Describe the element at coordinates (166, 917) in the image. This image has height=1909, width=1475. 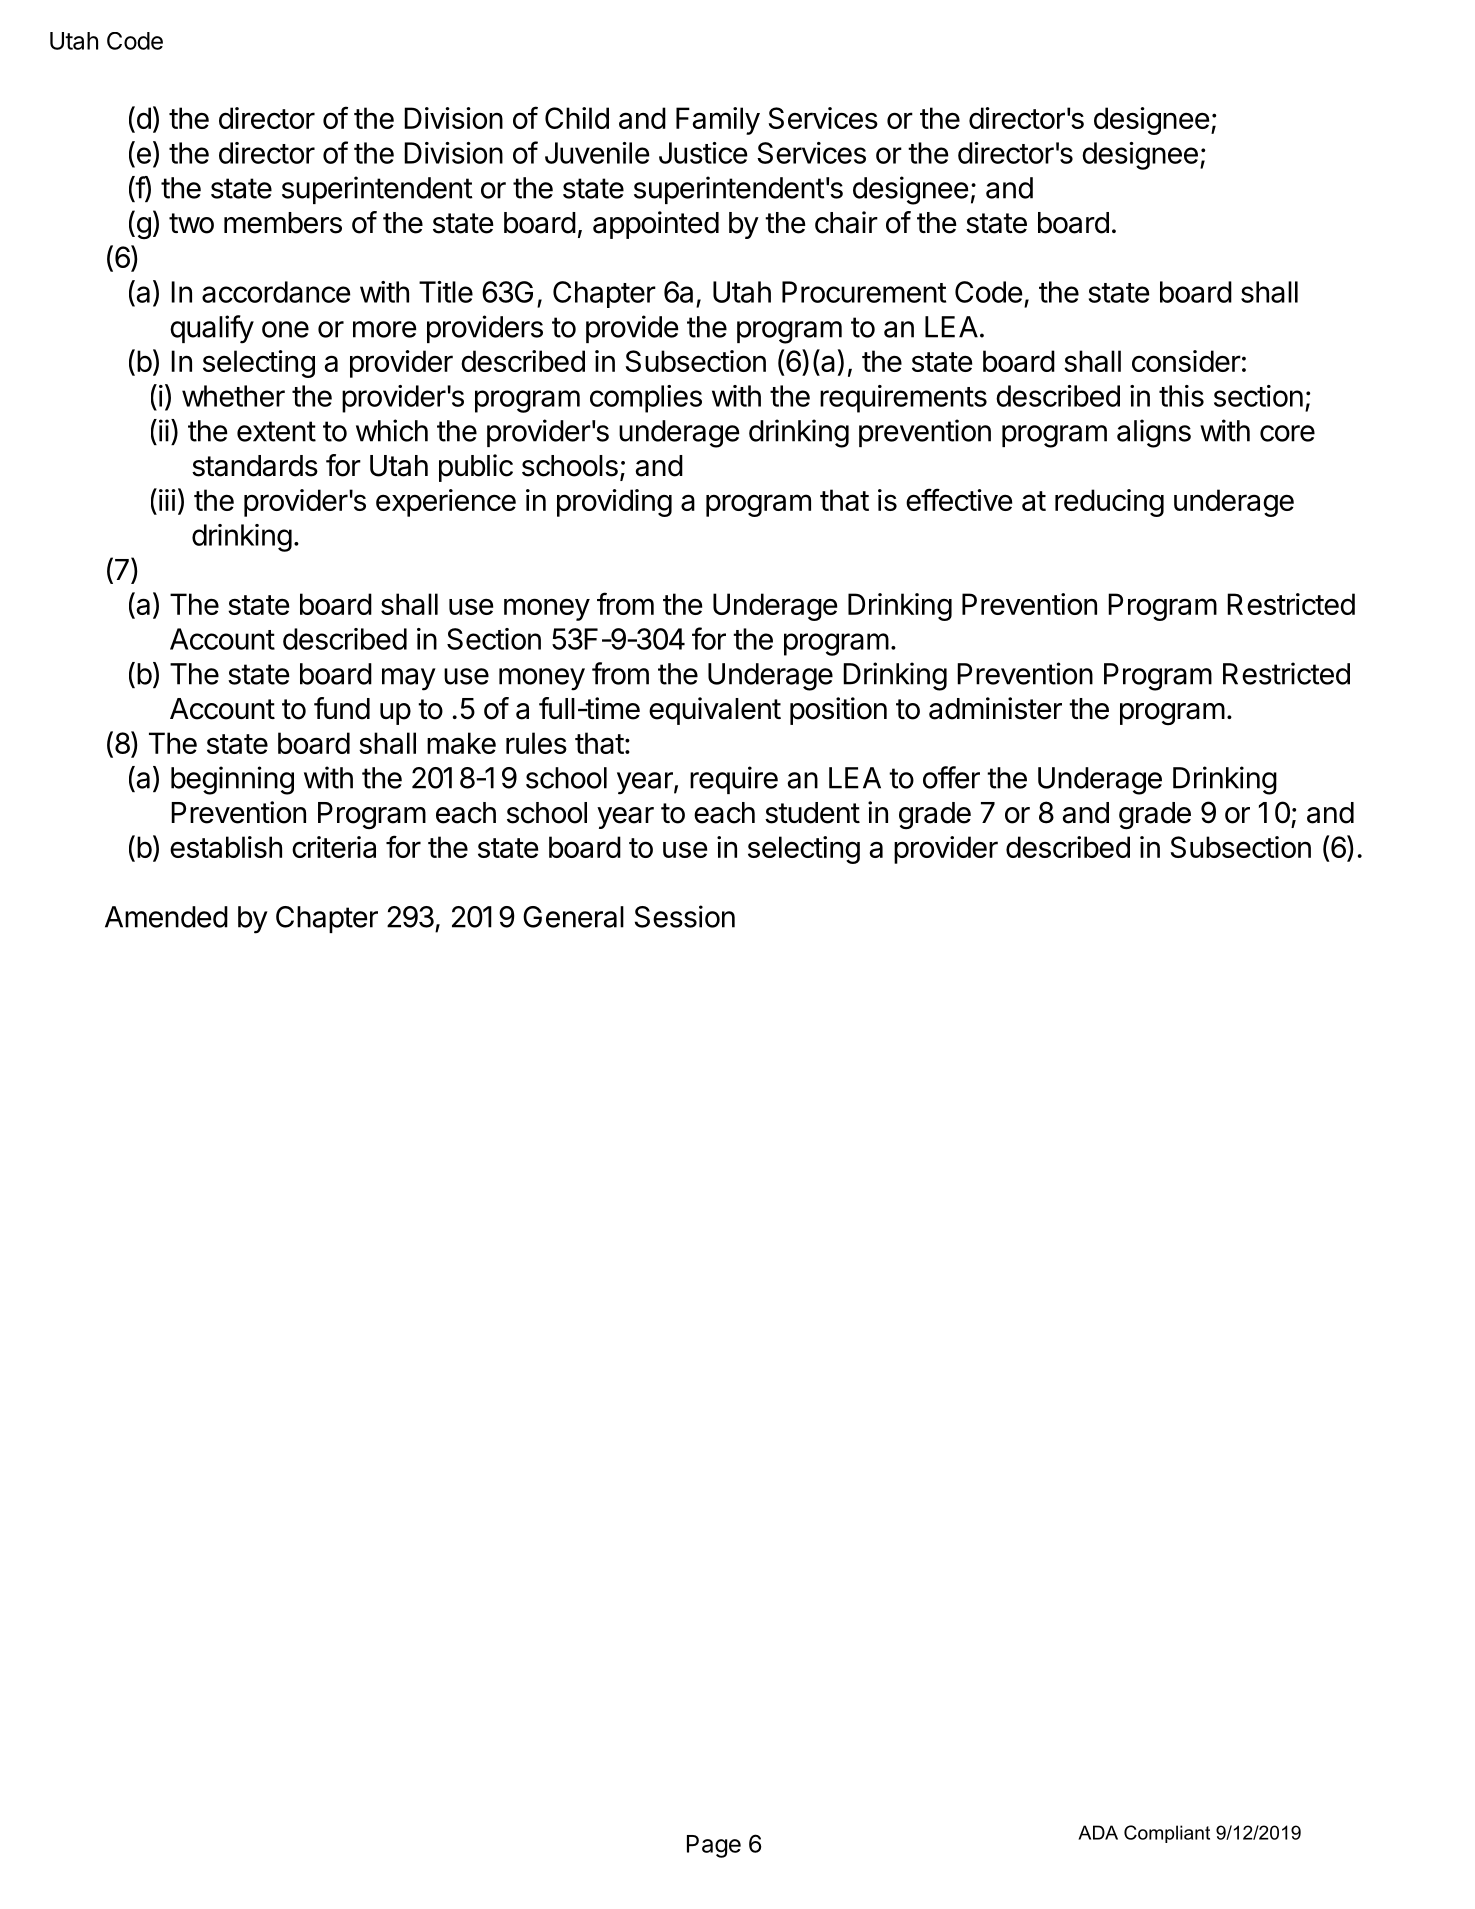
I see `Amended` at that location.
